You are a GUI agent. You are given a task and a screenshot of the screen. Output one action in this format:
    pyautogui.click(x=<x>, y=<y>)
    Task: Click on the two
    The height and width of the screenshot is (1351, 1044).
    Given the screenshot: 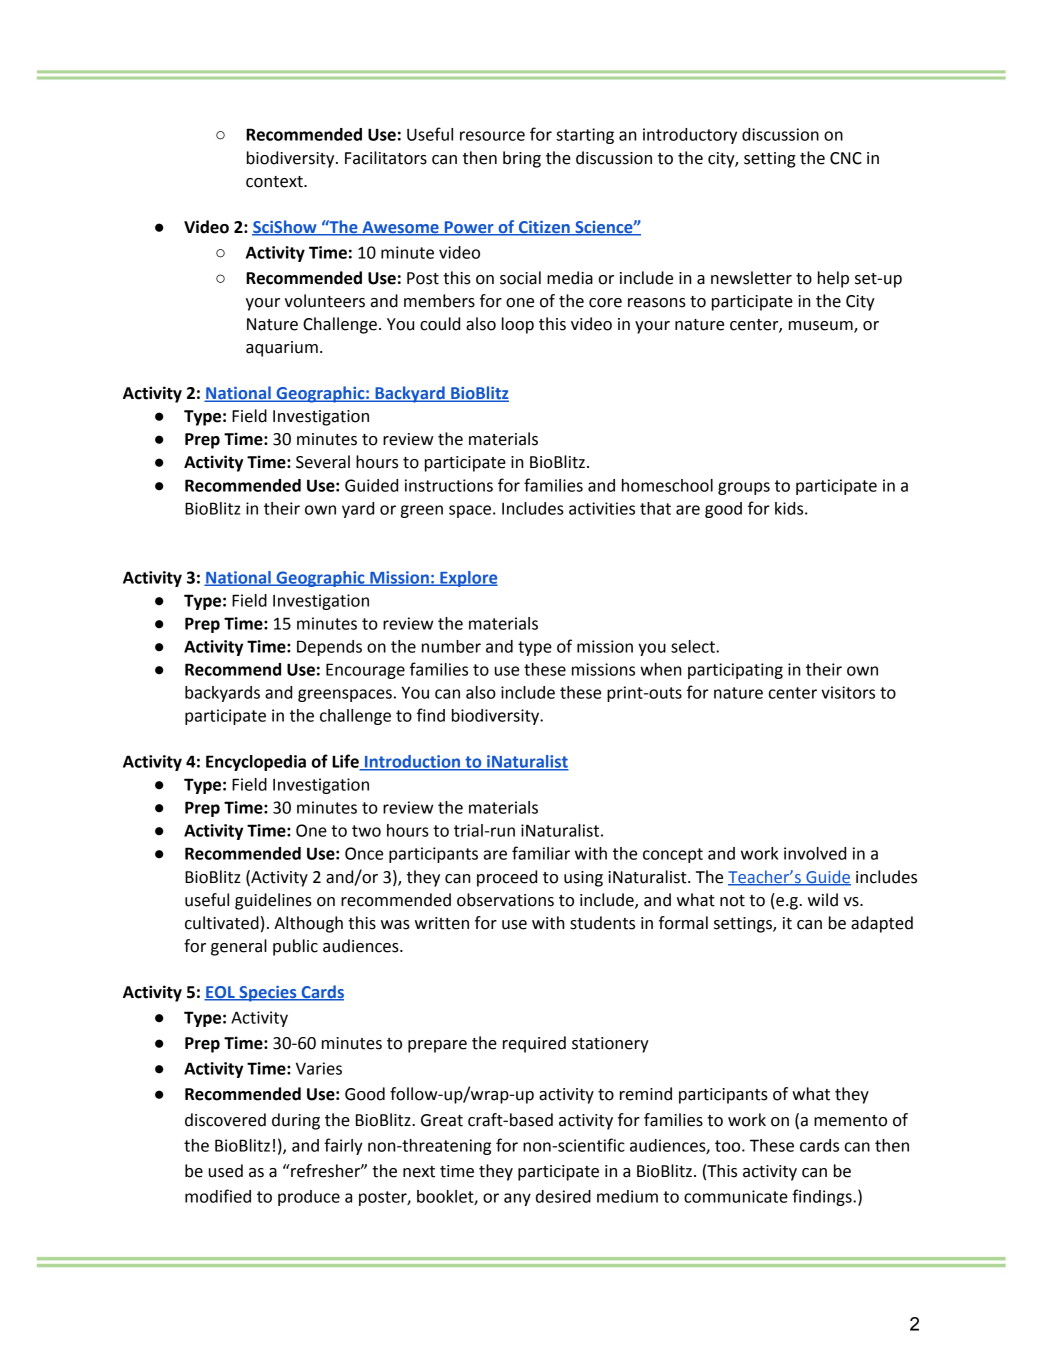 What is the action you would take?
    pyautogui.click(x=366, y=831)
